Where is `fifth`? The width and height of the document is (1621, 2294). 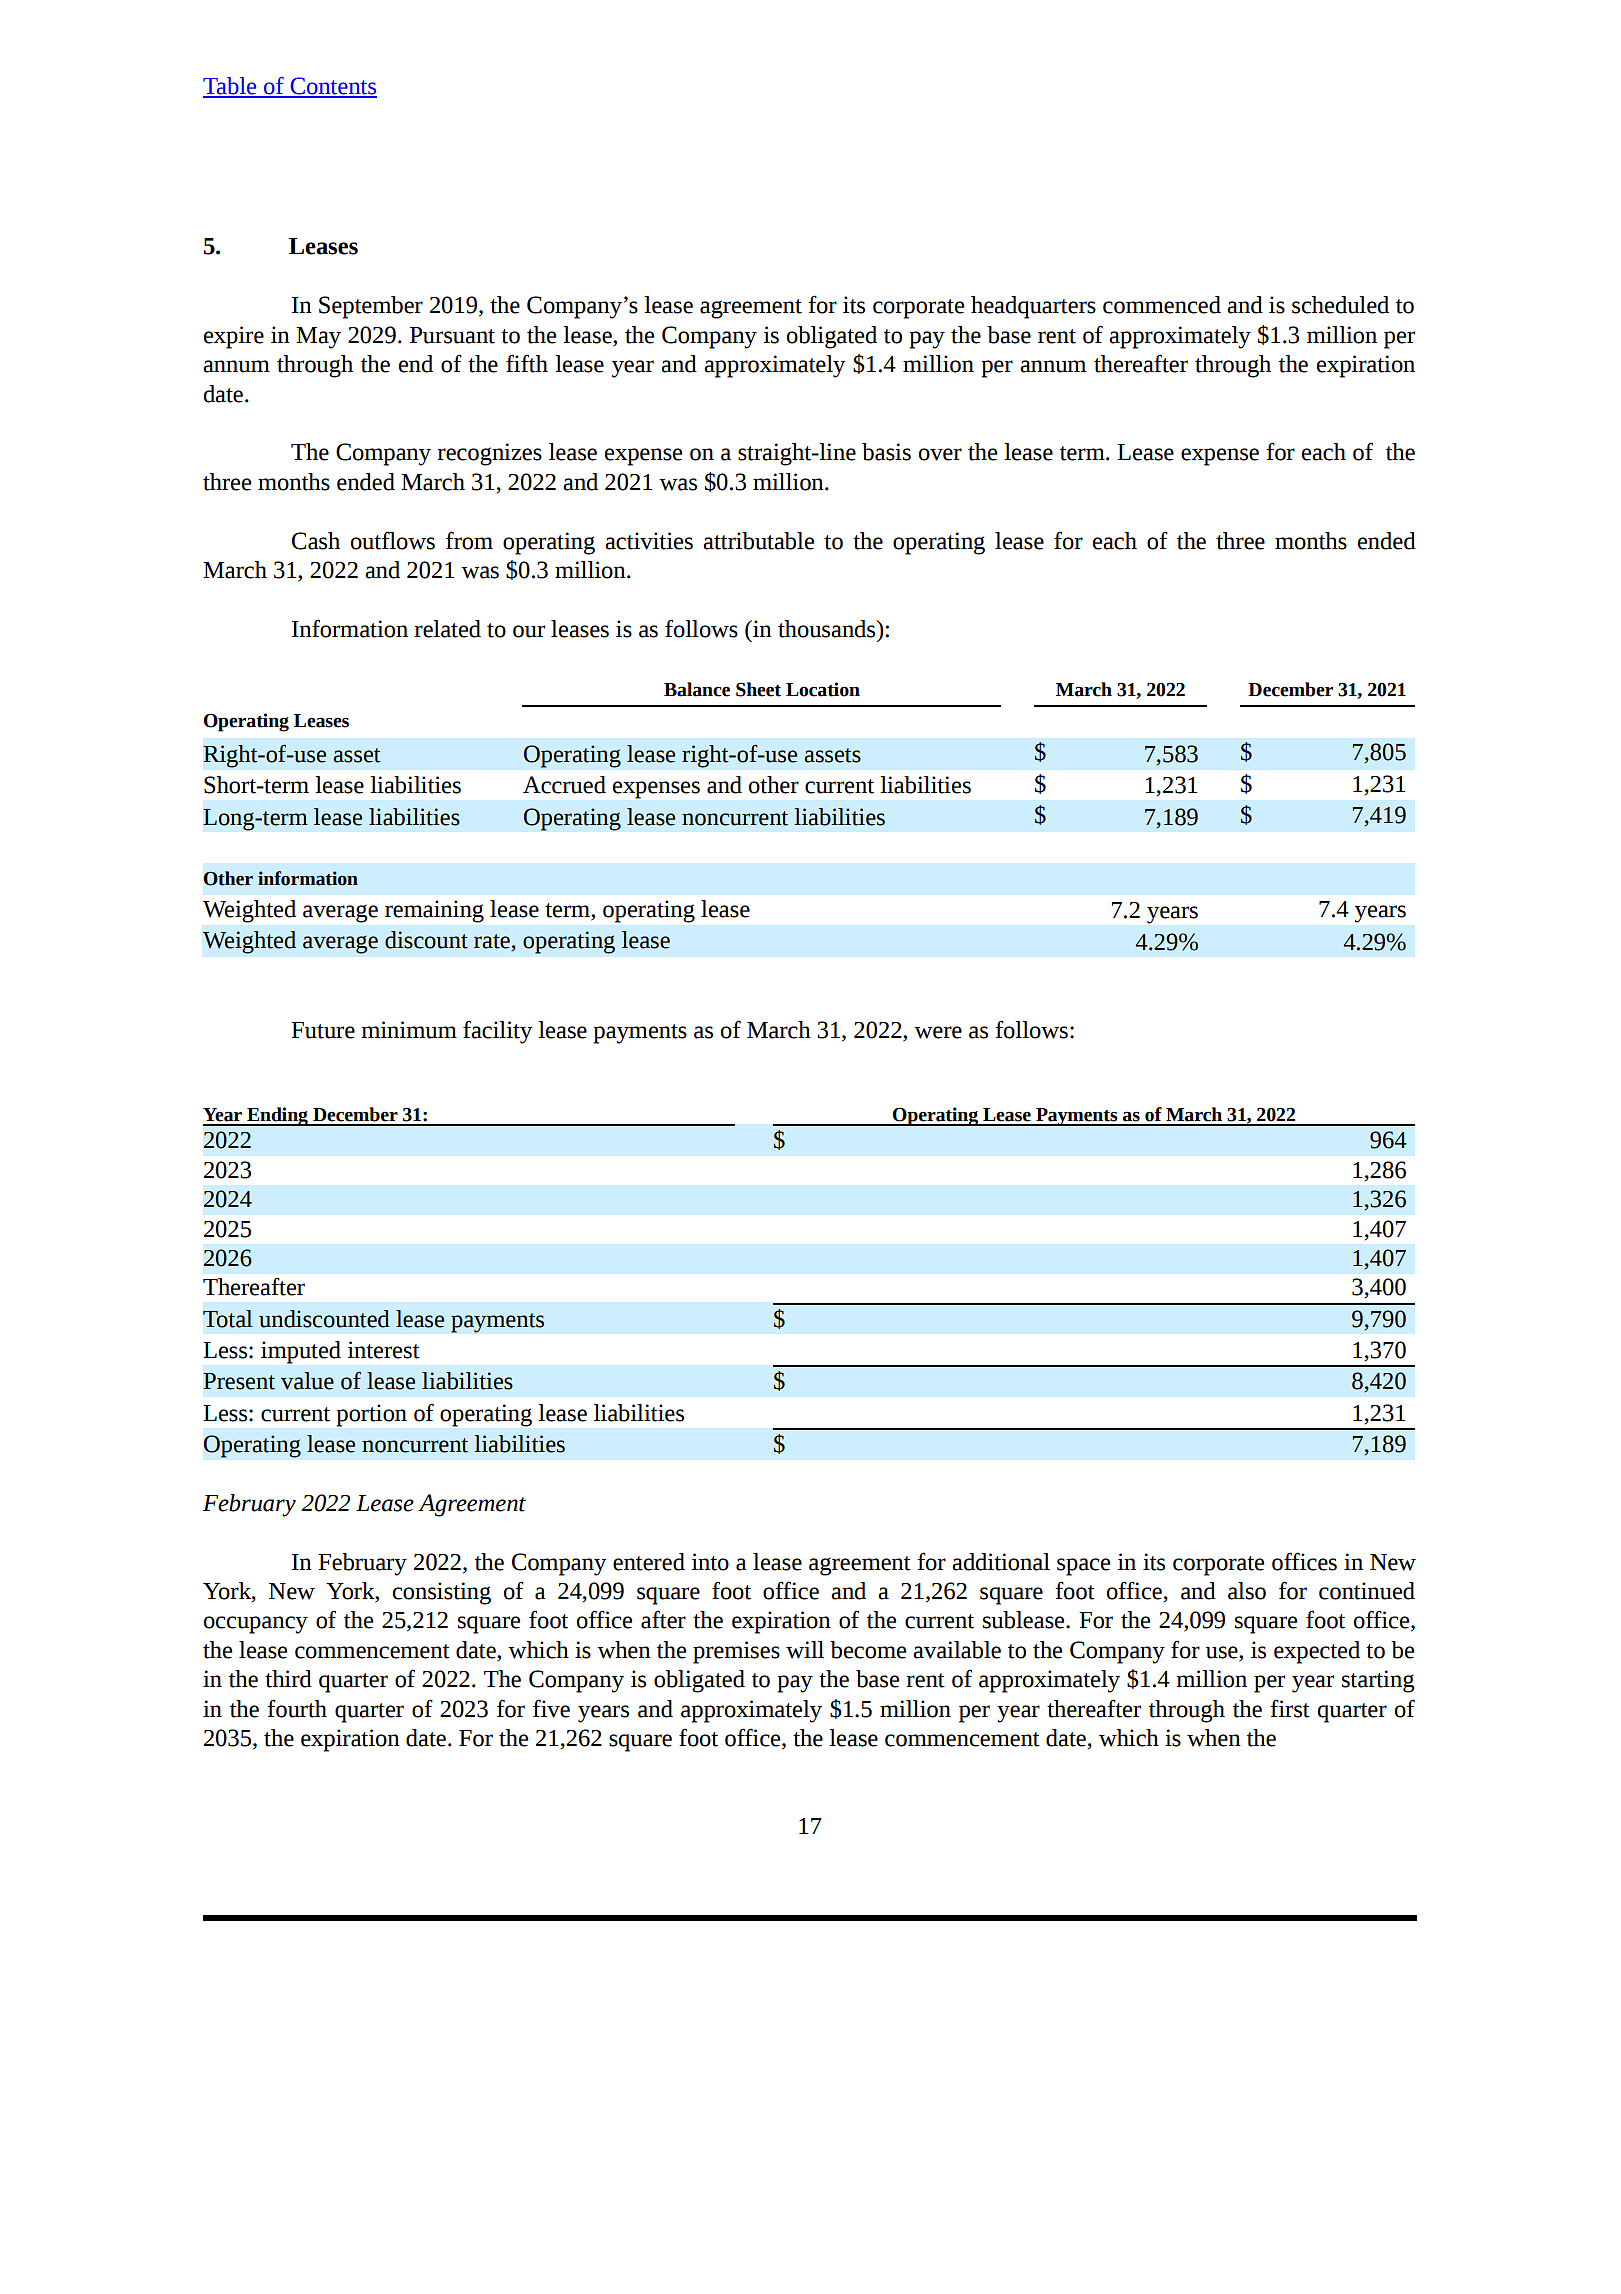
fifth is located at coordinates (527, 363).
